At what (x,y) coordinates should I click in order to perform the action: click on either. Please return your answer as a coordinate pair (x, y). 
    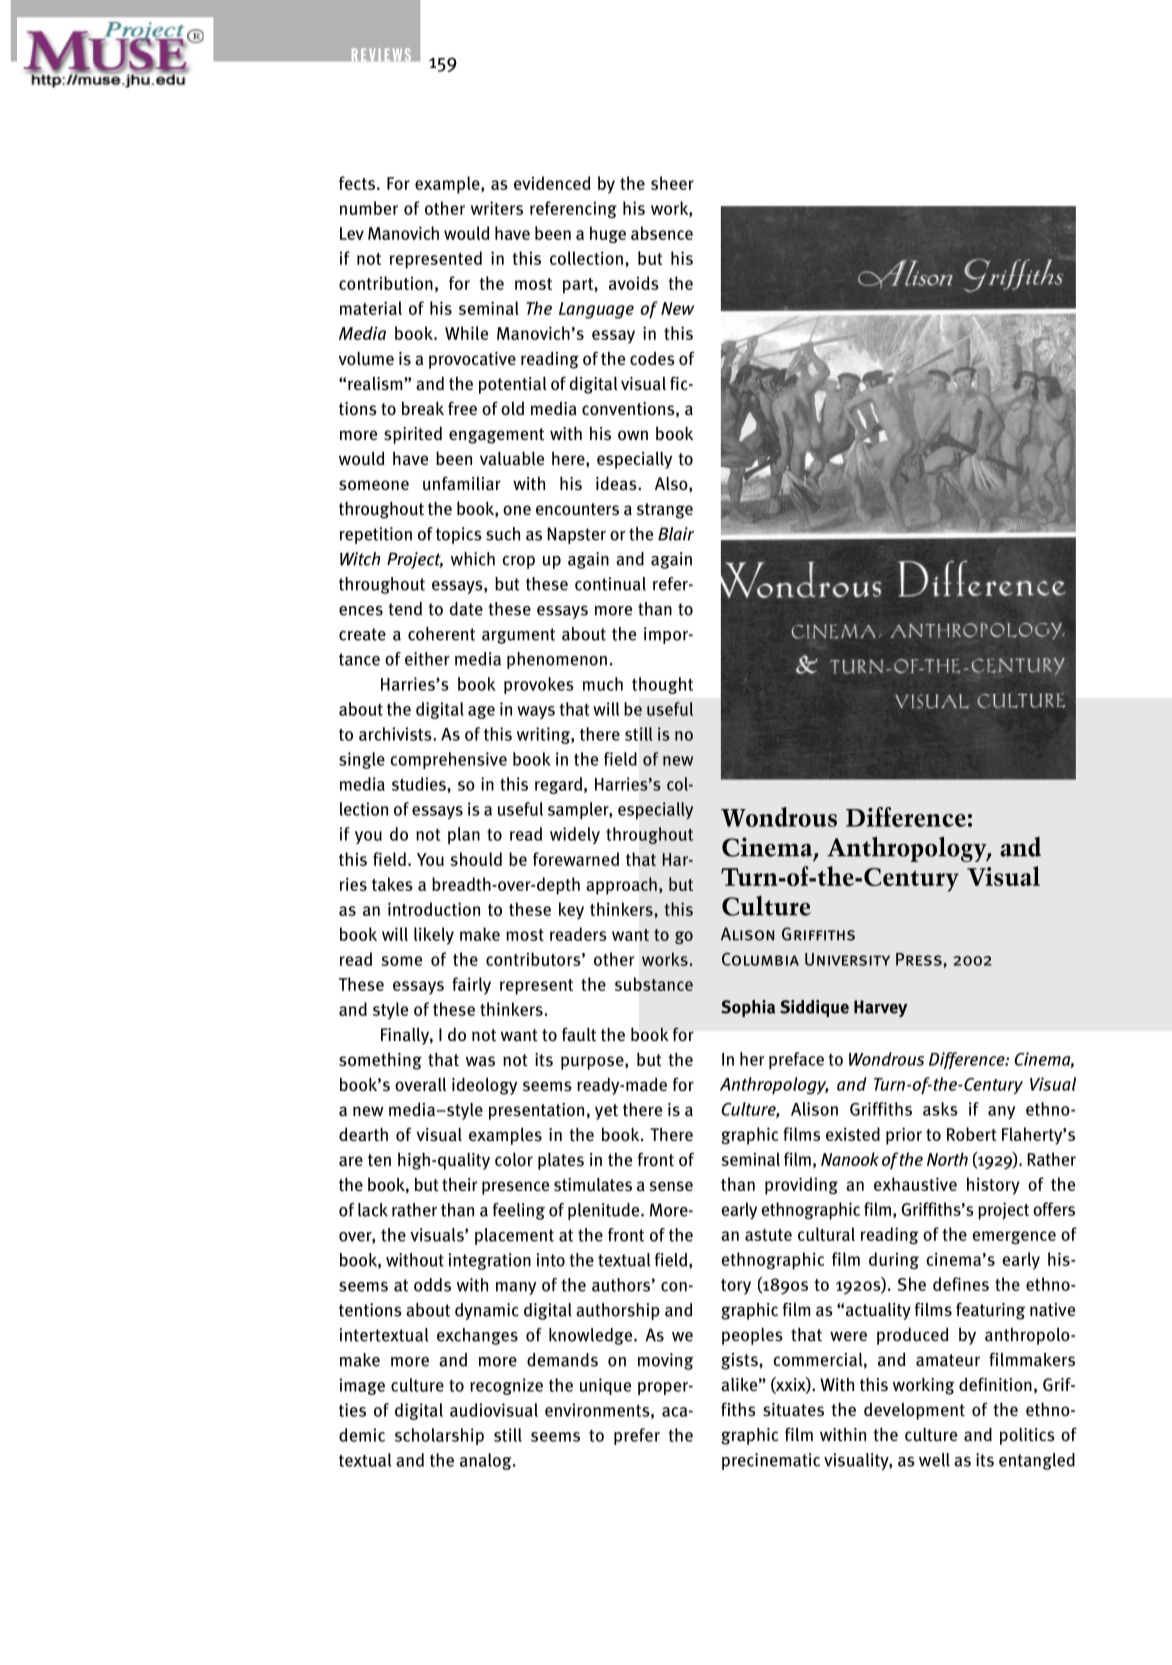
    Looking at the image, I should click on (427, 659).
